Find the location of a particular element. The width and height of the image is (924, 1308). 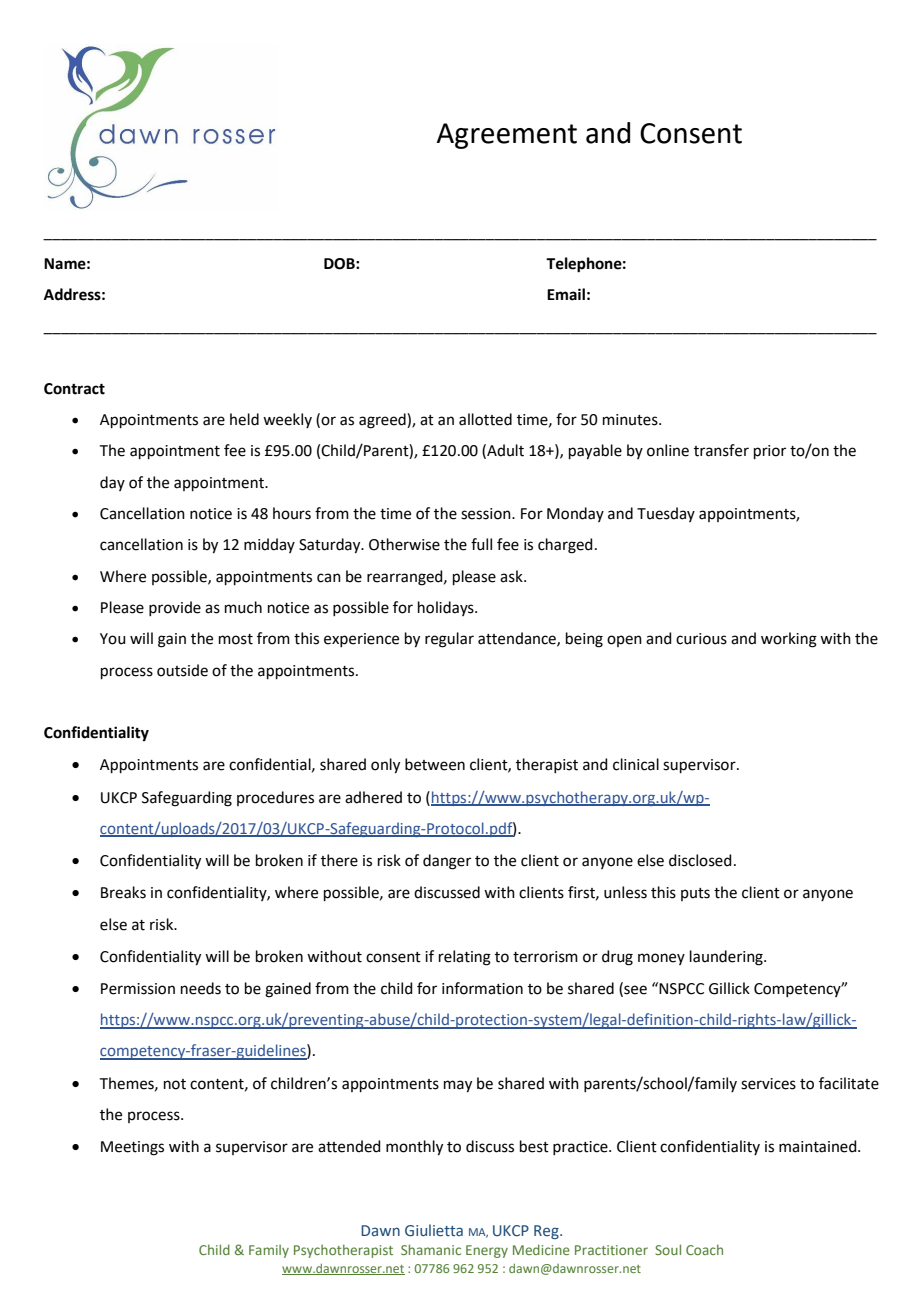

Contract is located at coordinates (74, 389).
